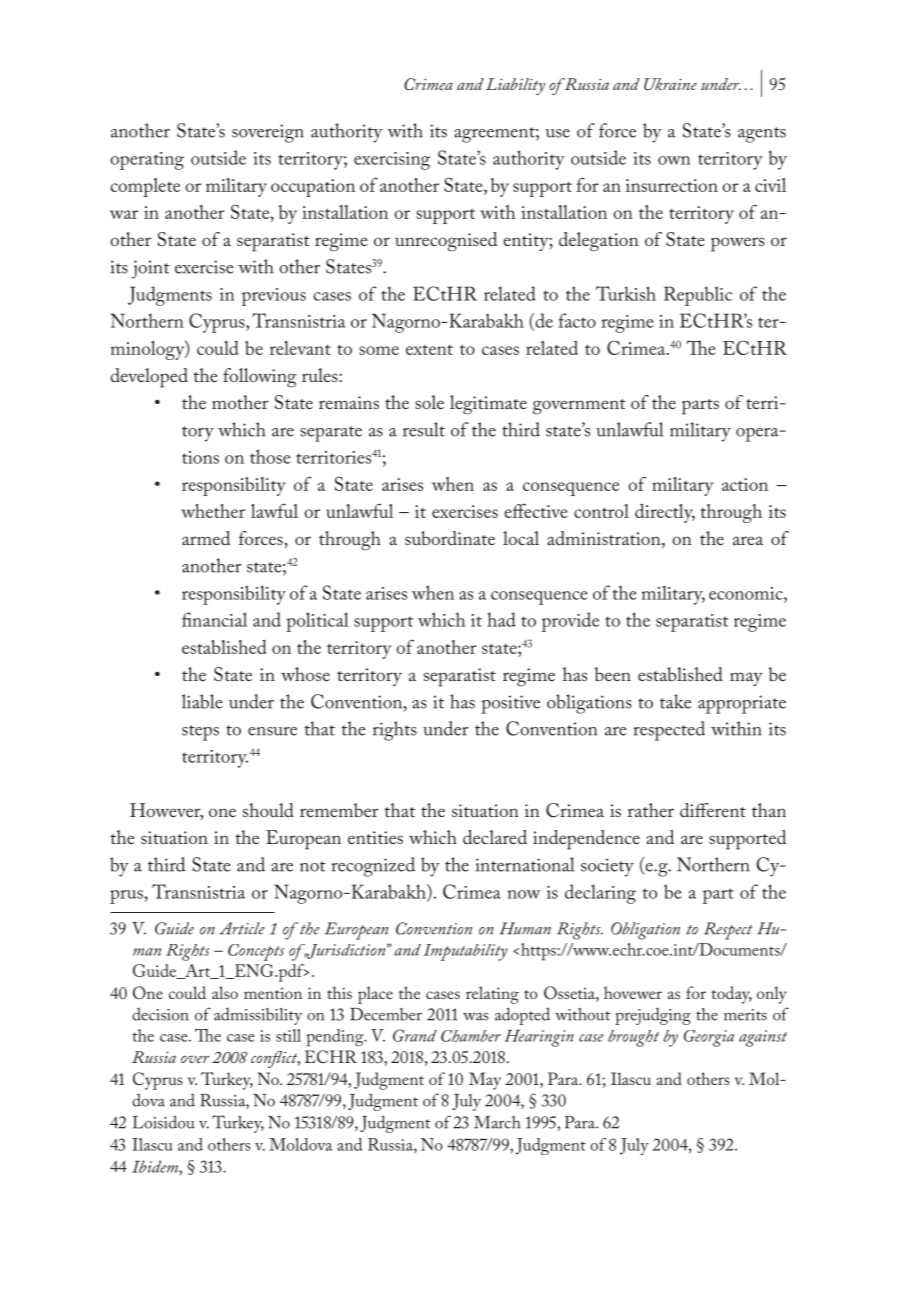 This page has width=924, height=1310. I want to click on different, so click(713, 810).
